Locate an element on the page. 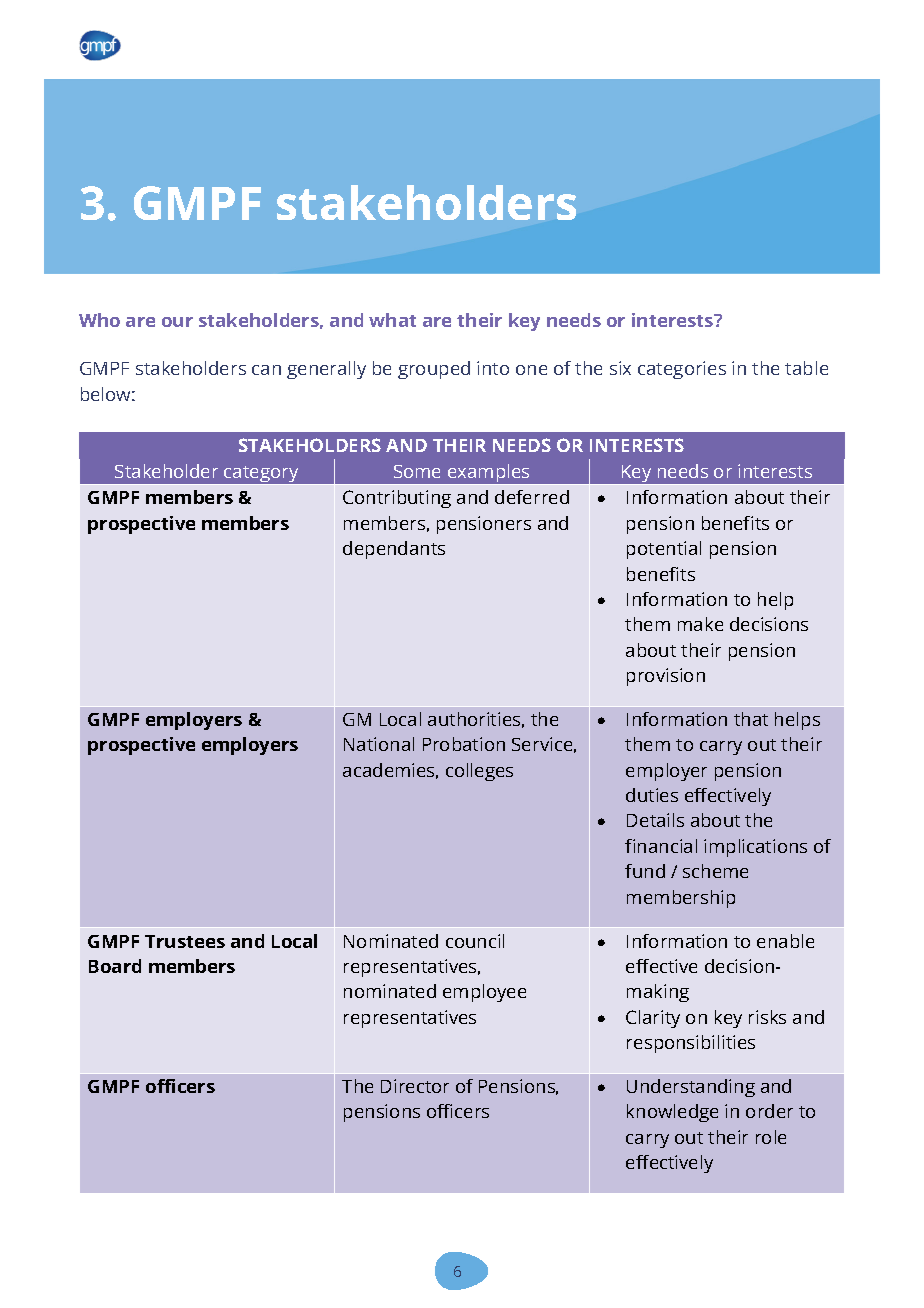 Image resolution: width=924 pixels, height=1308 pixels. categories is located at coordinates (682, 370).
